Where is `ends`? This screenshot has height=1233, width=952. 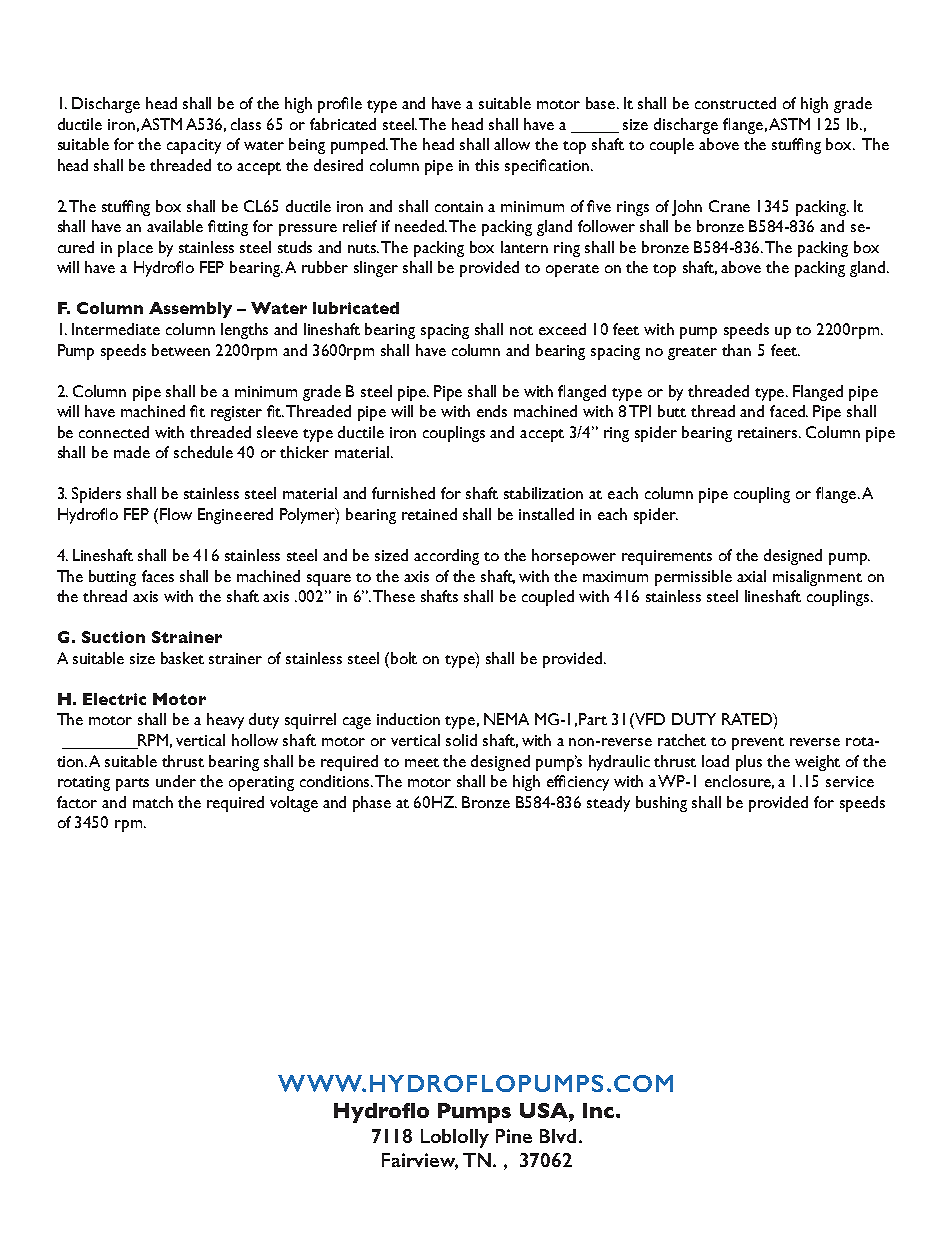
ends is located at coordinates (492, 411).
